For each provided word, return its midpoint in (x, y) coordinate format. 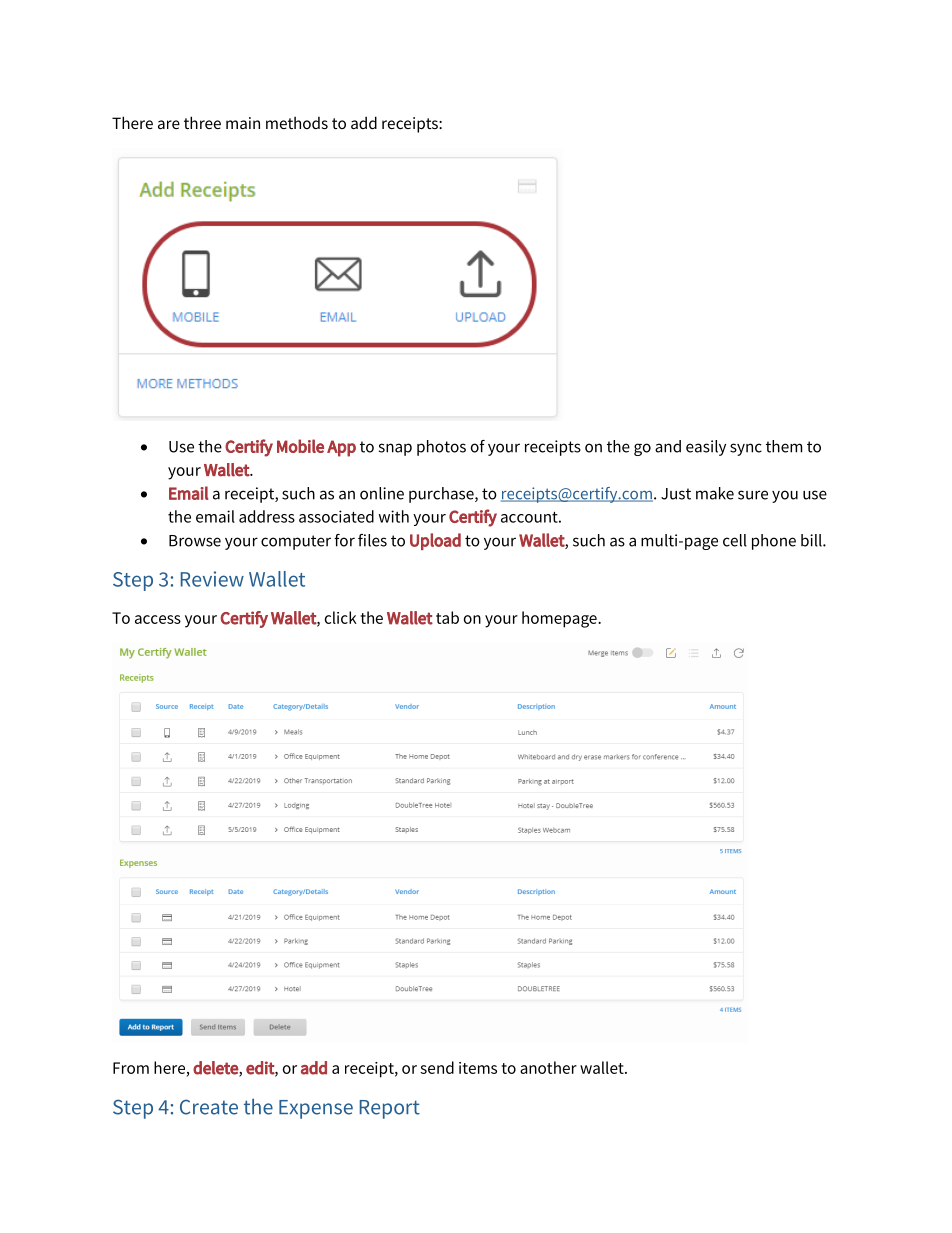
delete (216, 1068)
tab (447, 617)
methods (297, 123)
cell (735, 540)
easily (706, 448)
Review (212, 579)
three (202, 122)
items (478, 1068)
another (548, 1067)
